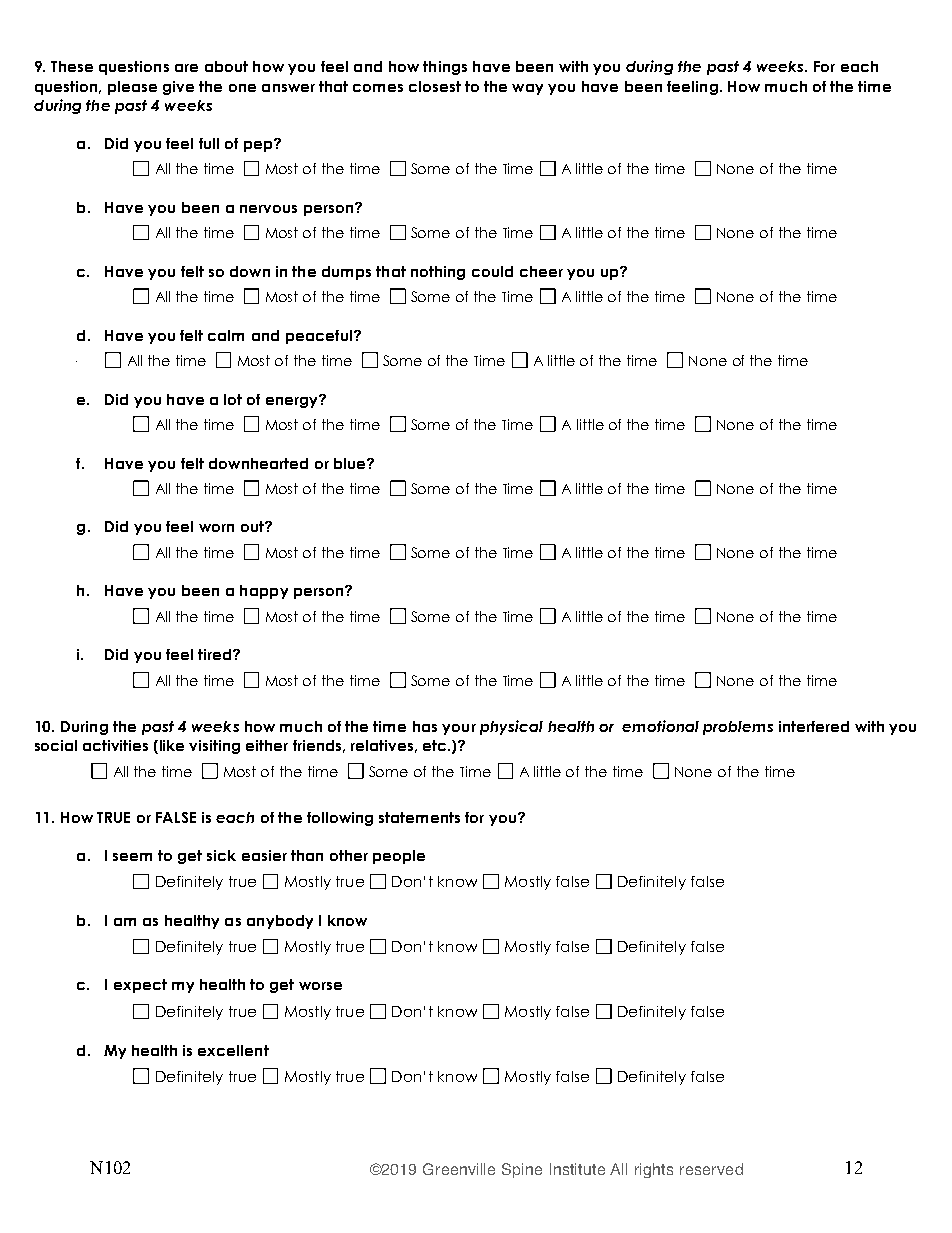 This document has width=952, height=1233. What do you see at coordinates (214, 654) in the document?
I see `tired` at bounding box center [214, 654].
